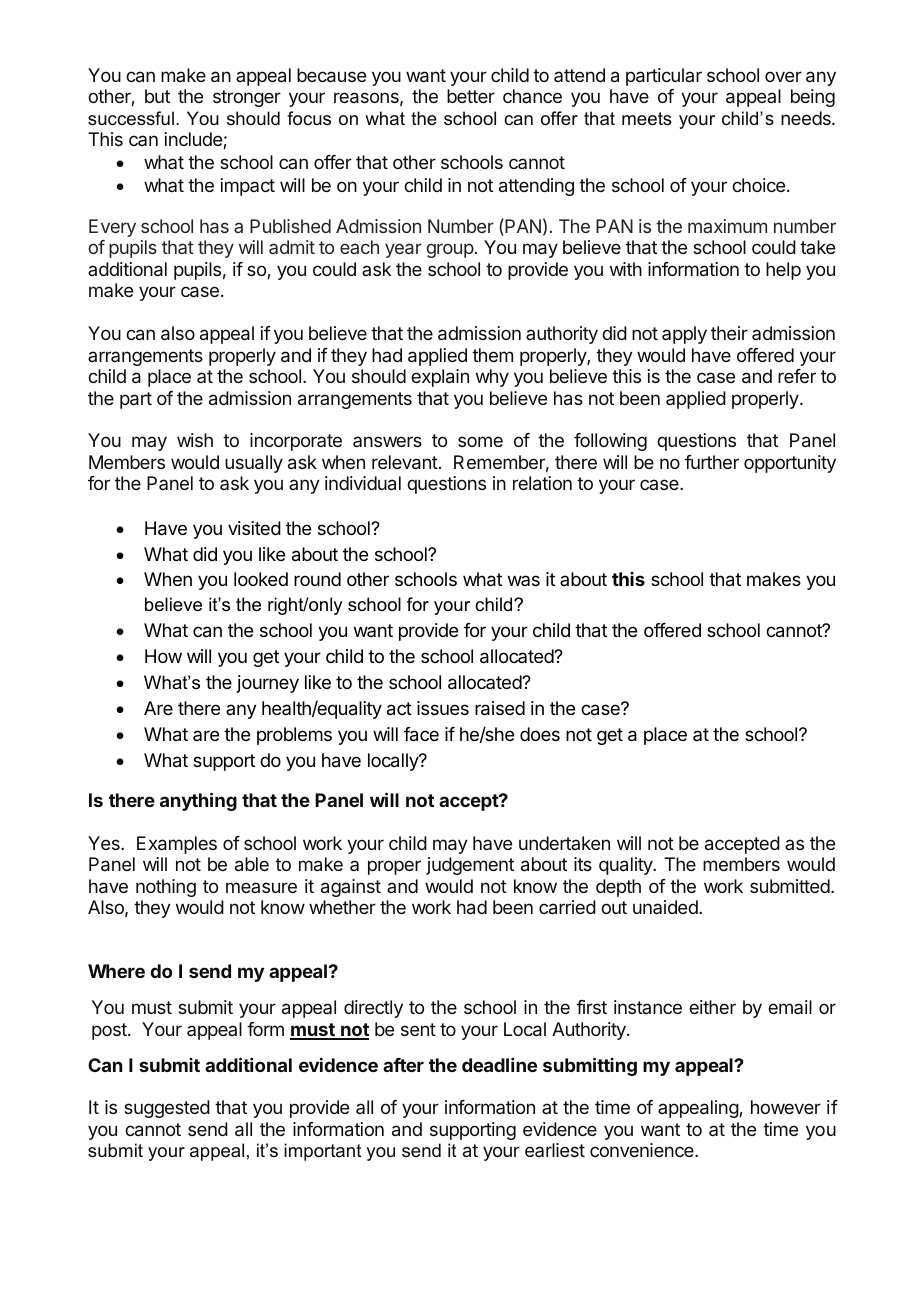  What do you see at coordinates (524, 580) in the document?
I see `was` at bounding box center [524, 580].
